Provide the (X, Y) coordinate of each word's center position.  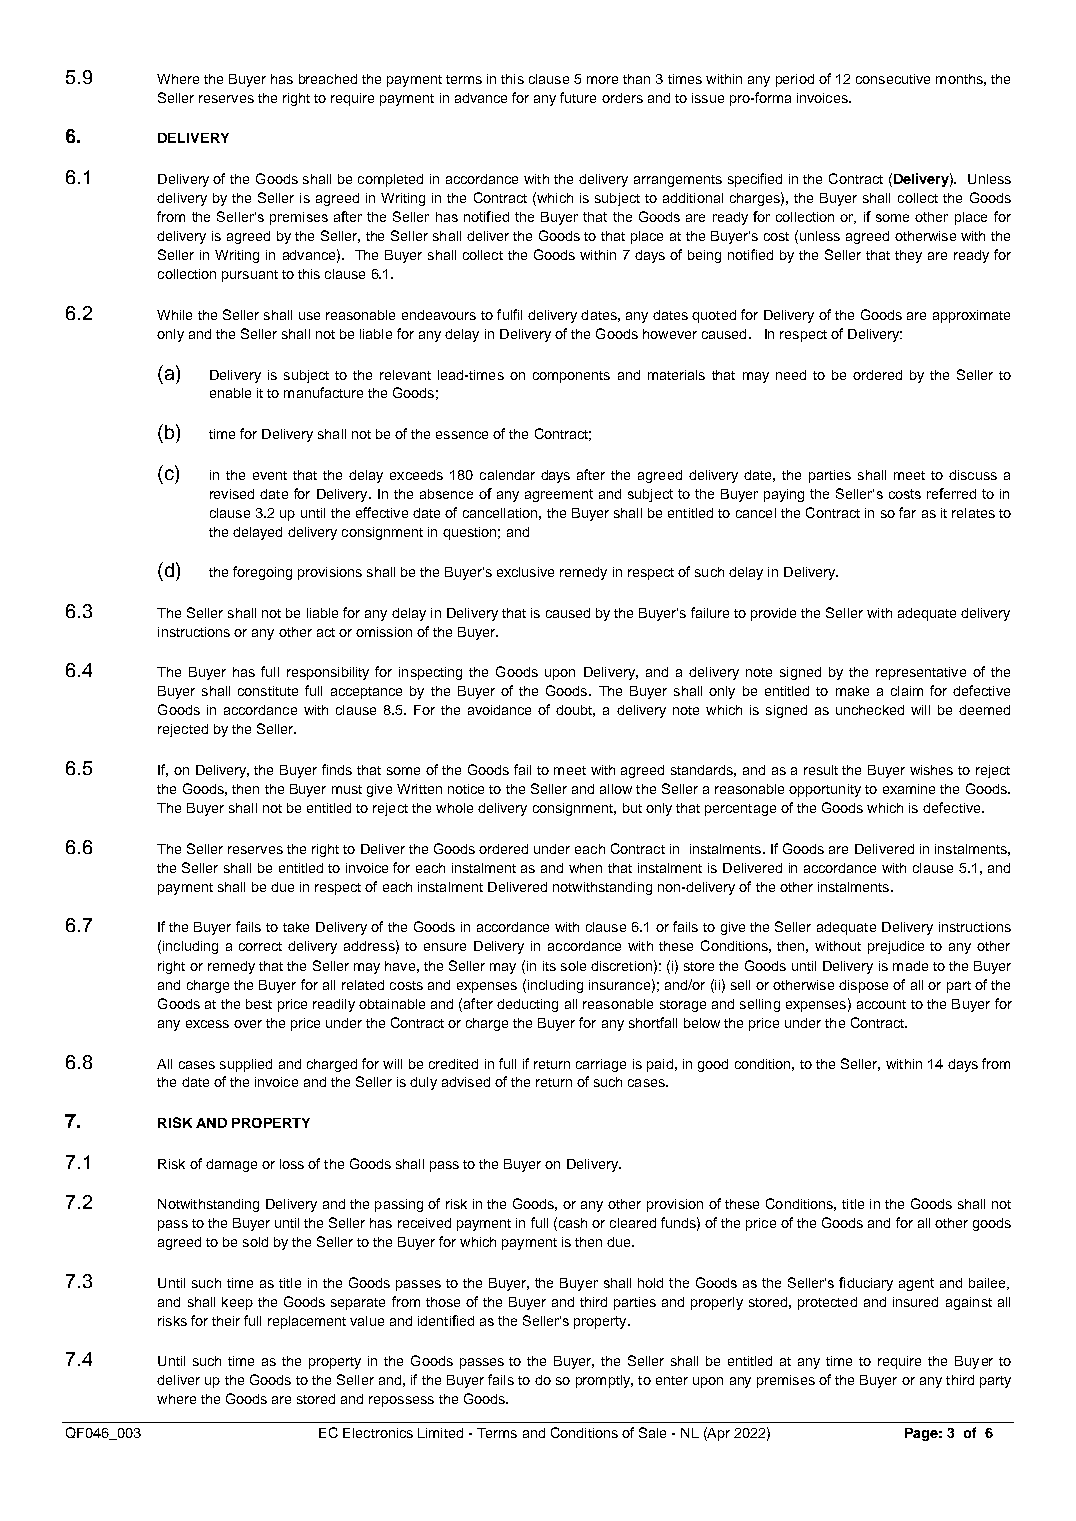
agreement (559, 495)
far (907, 512)
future (578, 97)
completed (390, 180)
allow (616, 789)
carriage (601, 1065)
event (270, 475)
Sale (652, 1432)
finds (337, 769)
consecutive (893, 79)
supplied (246, 1065)
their (226, 1321)
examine (909, 789)
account (881, 1004)
